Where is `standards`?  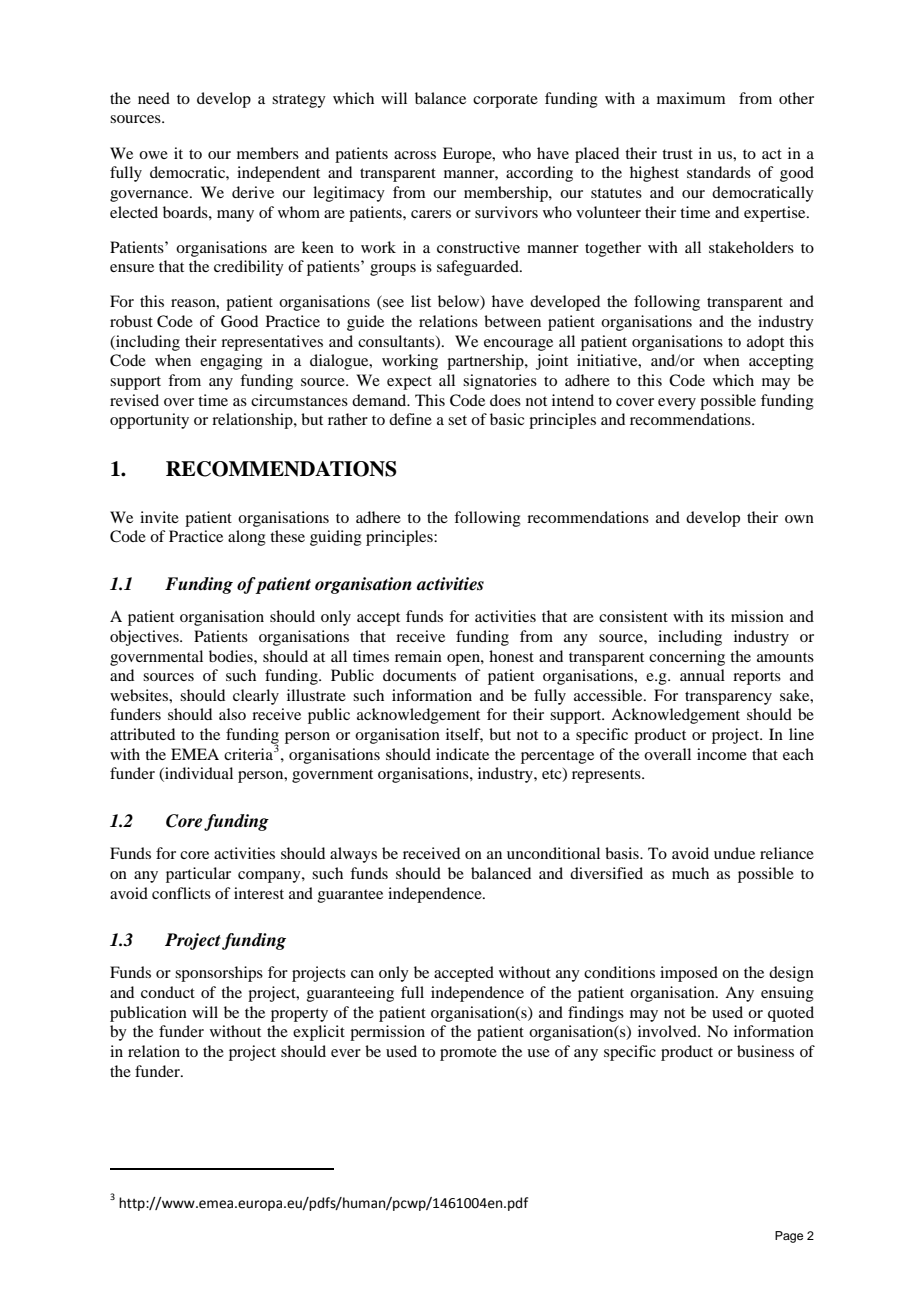 standards is located at coordinates (719, 172).
